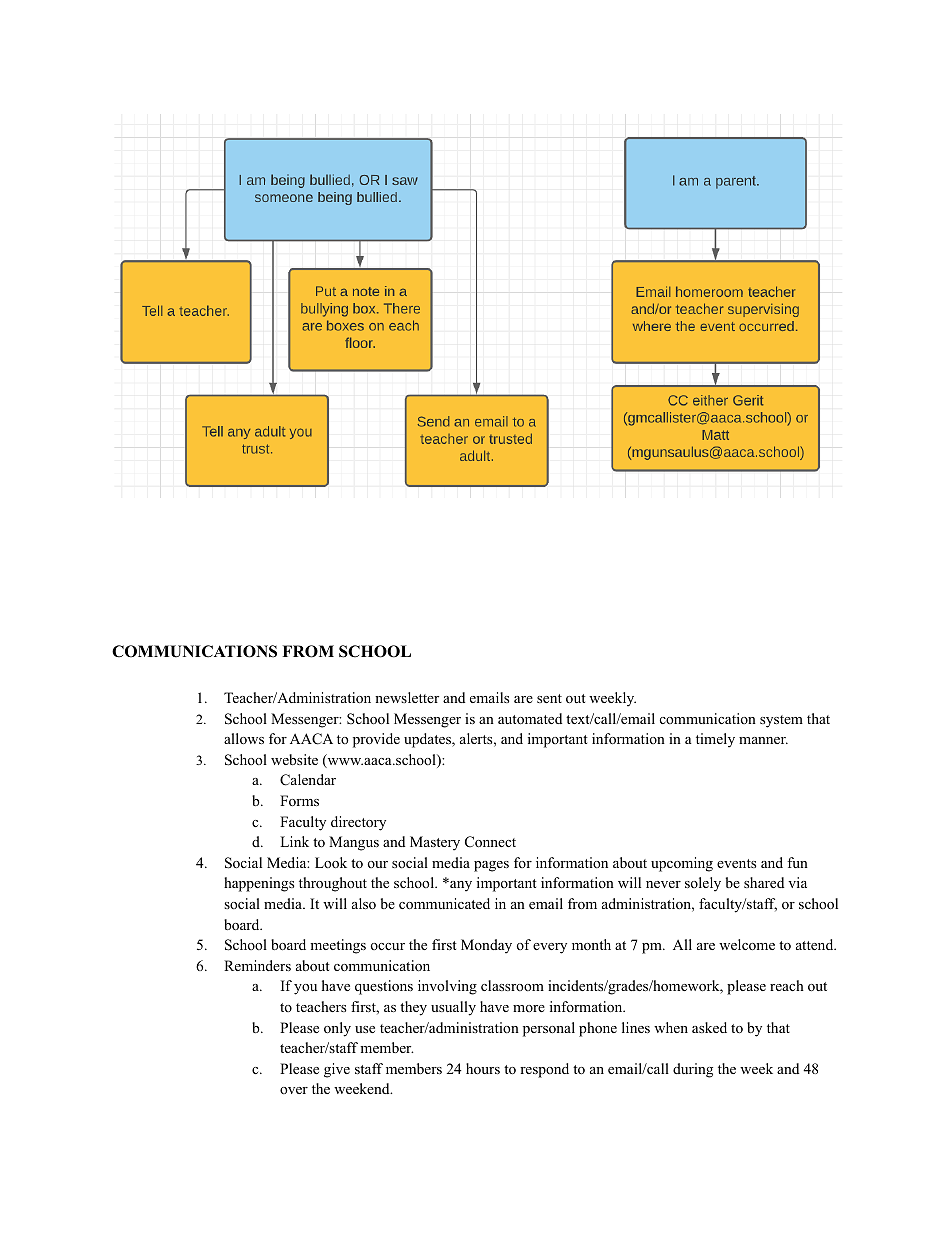 The image size is (952, 1233). I want to click on newsletter, so click(407, 697).
